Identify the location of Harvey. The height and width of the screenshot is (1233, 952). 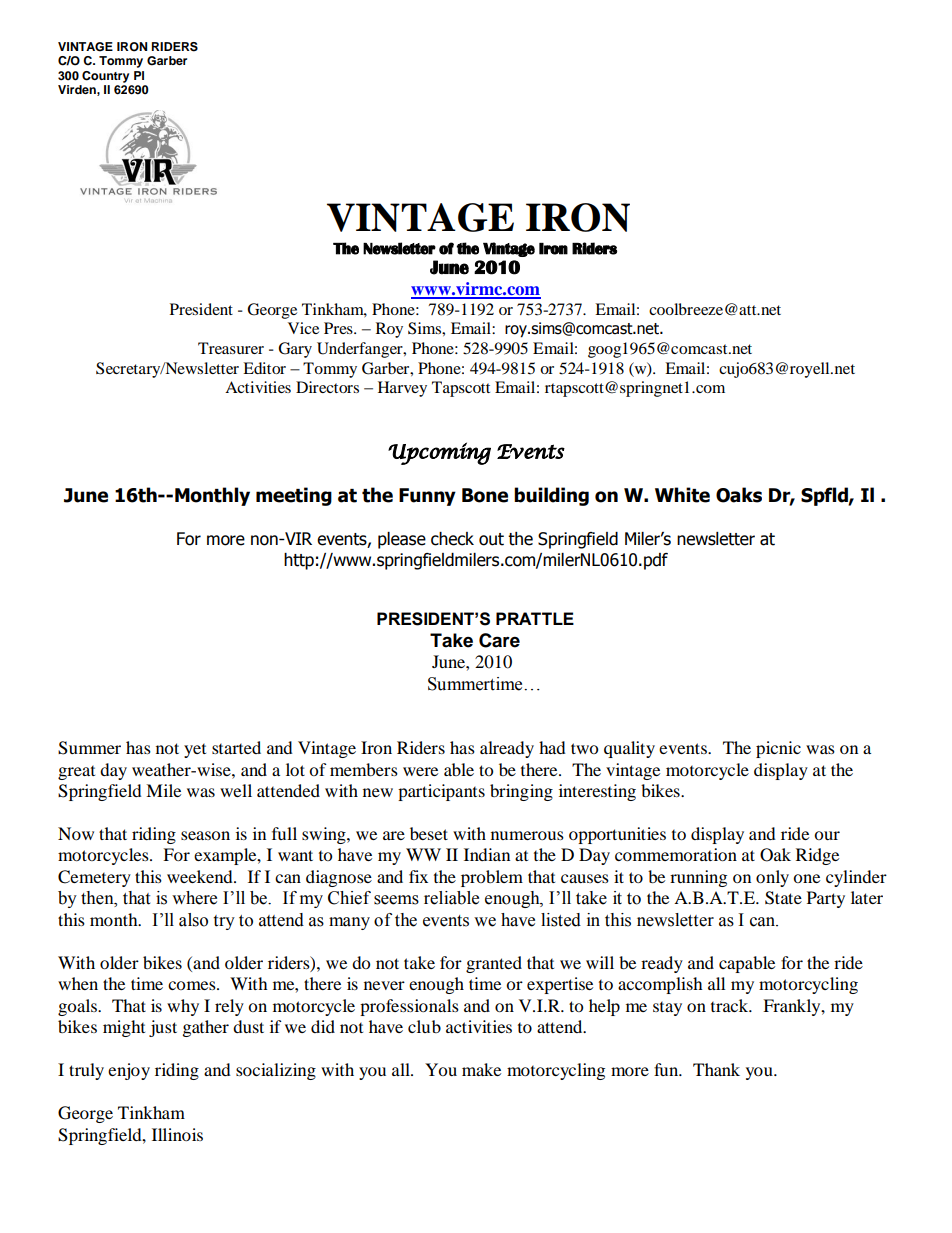
(402, 389).
